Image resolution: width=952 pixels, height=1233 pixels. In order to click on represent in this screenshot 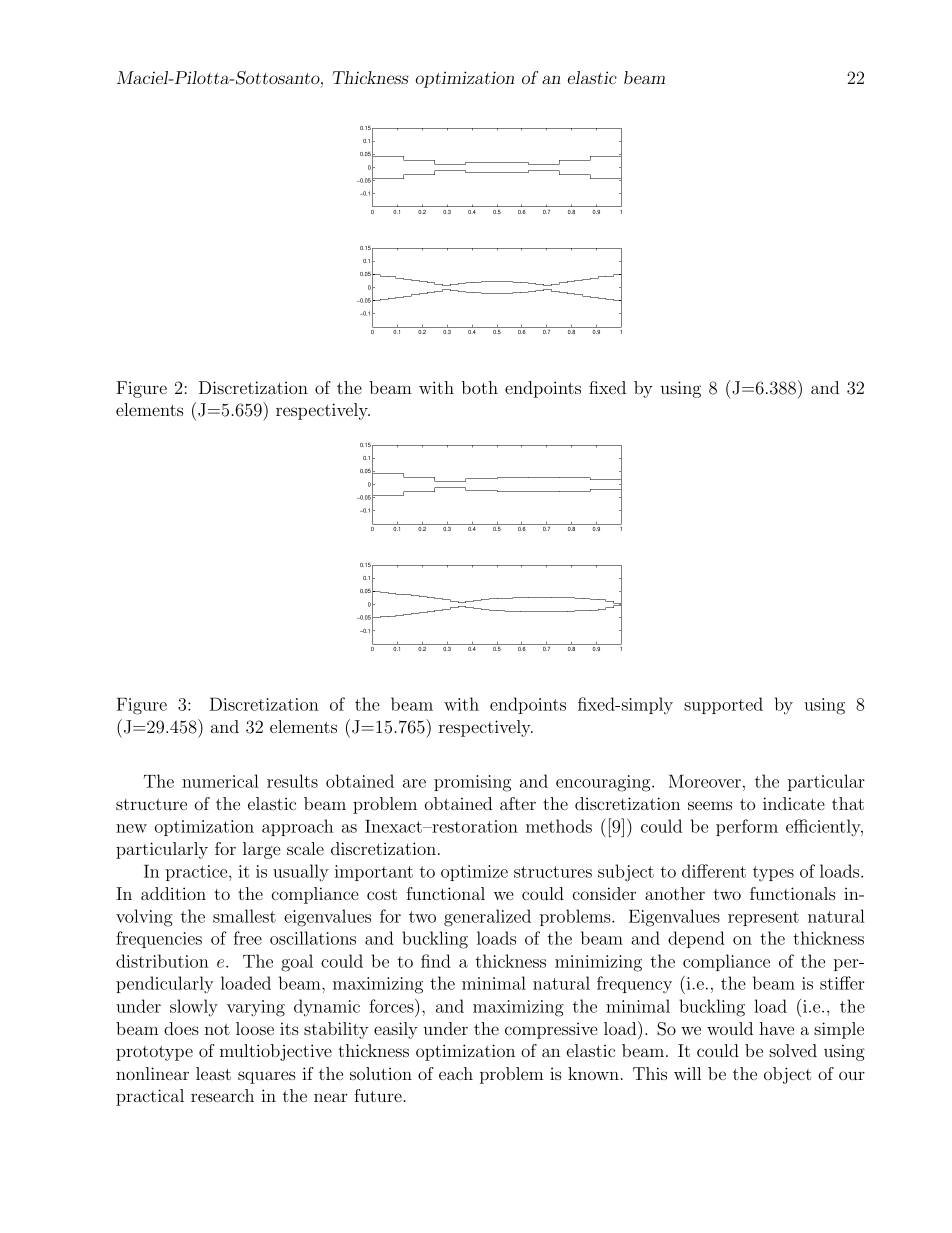, I will do `click(763, 918)`.
